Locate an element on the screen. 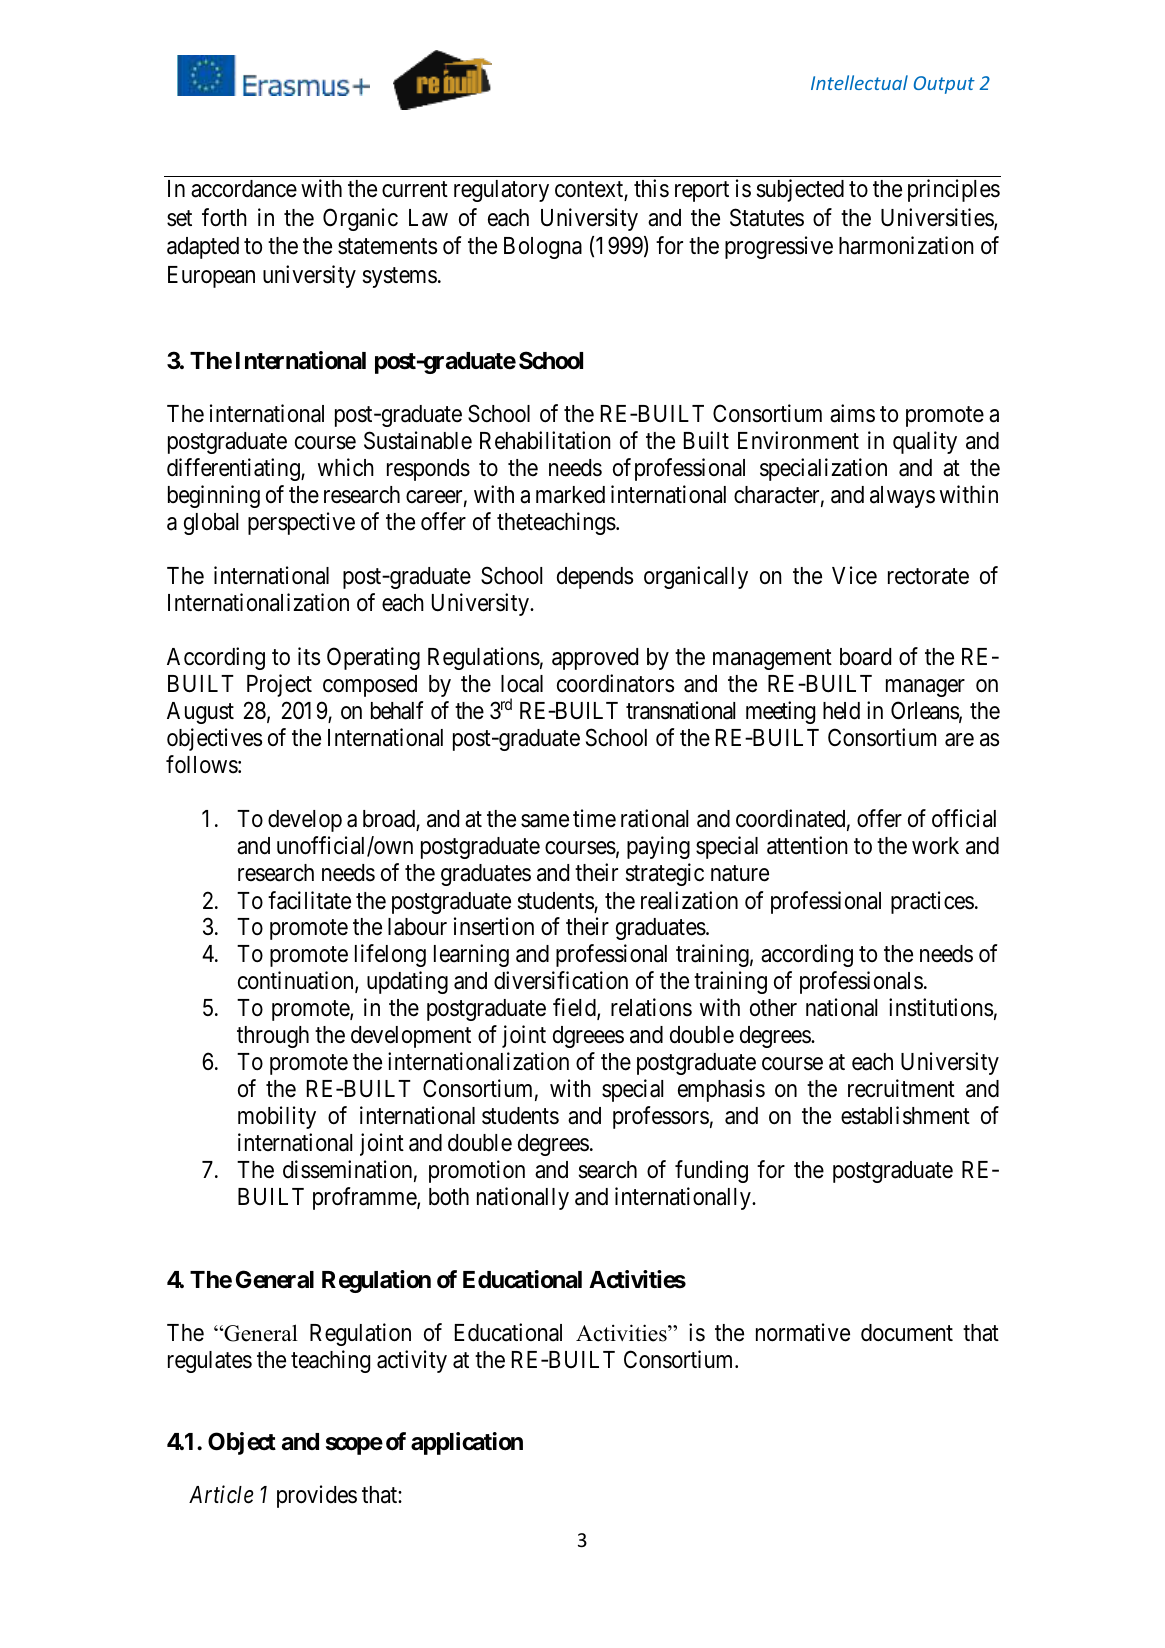  provides is located at coordinates (317, 1496).
